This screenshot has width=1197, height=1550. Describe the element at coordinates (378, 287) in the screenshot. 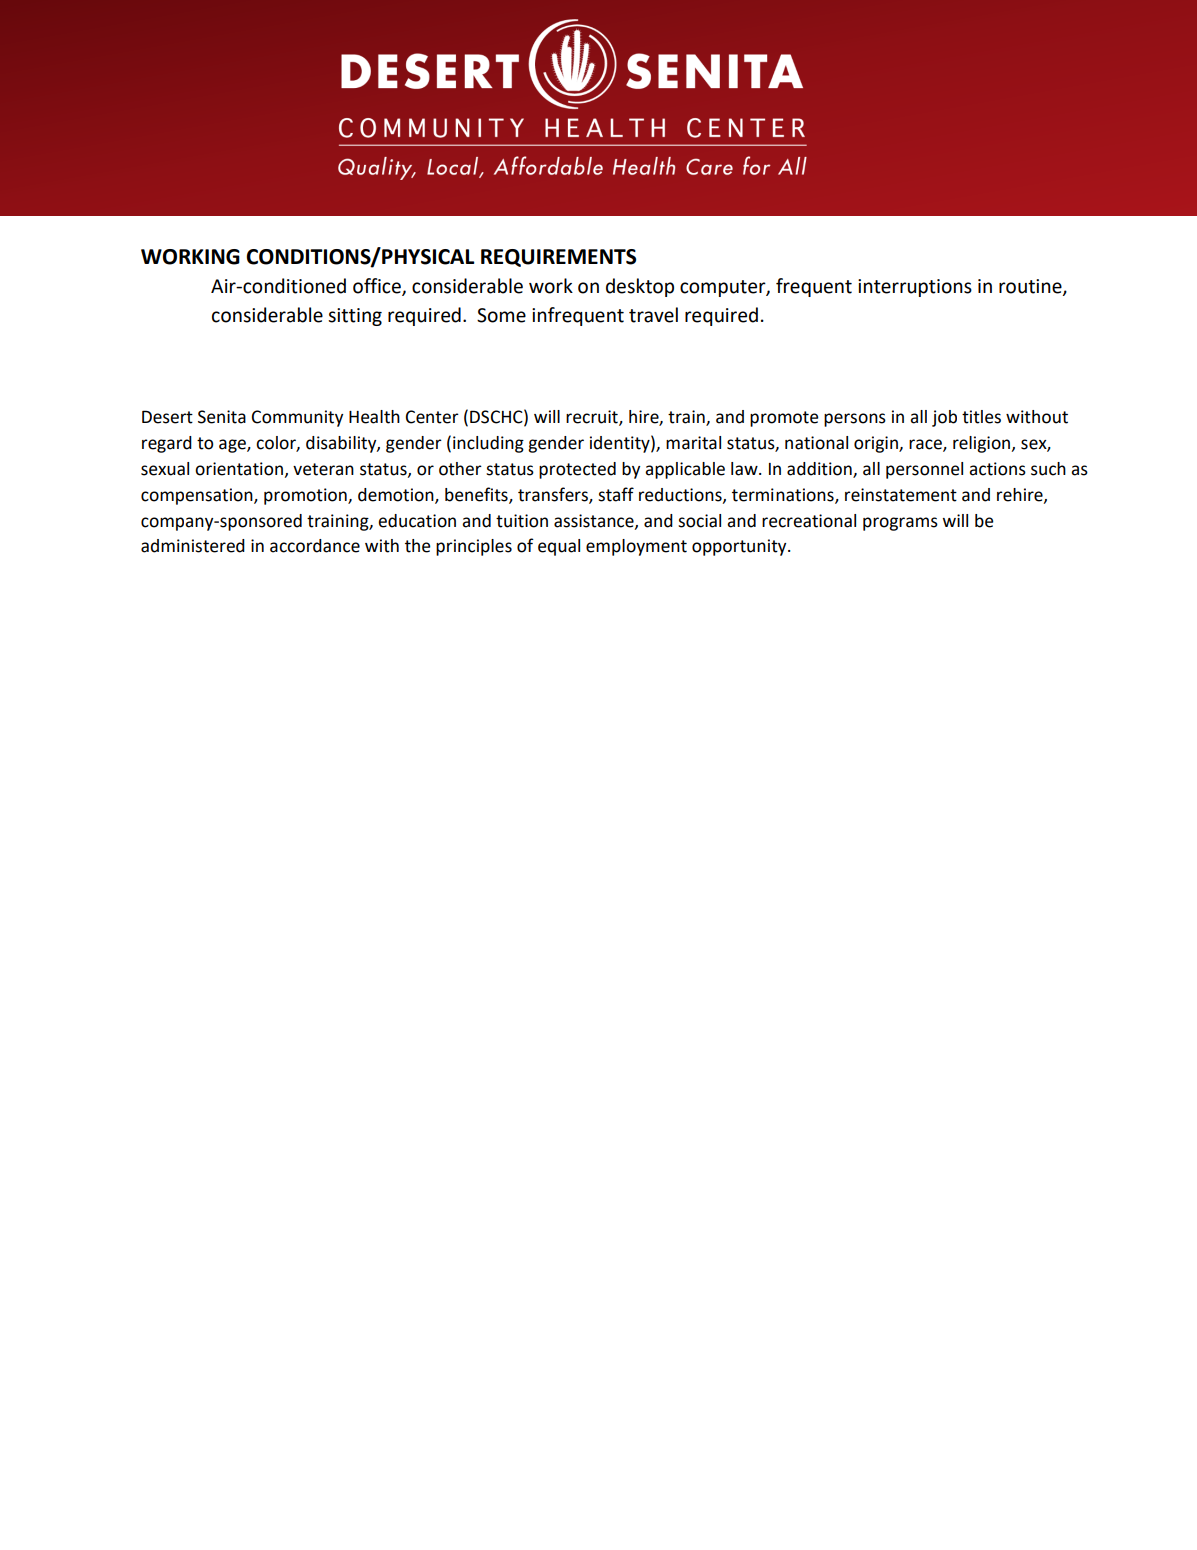

I see `office` at that location.
